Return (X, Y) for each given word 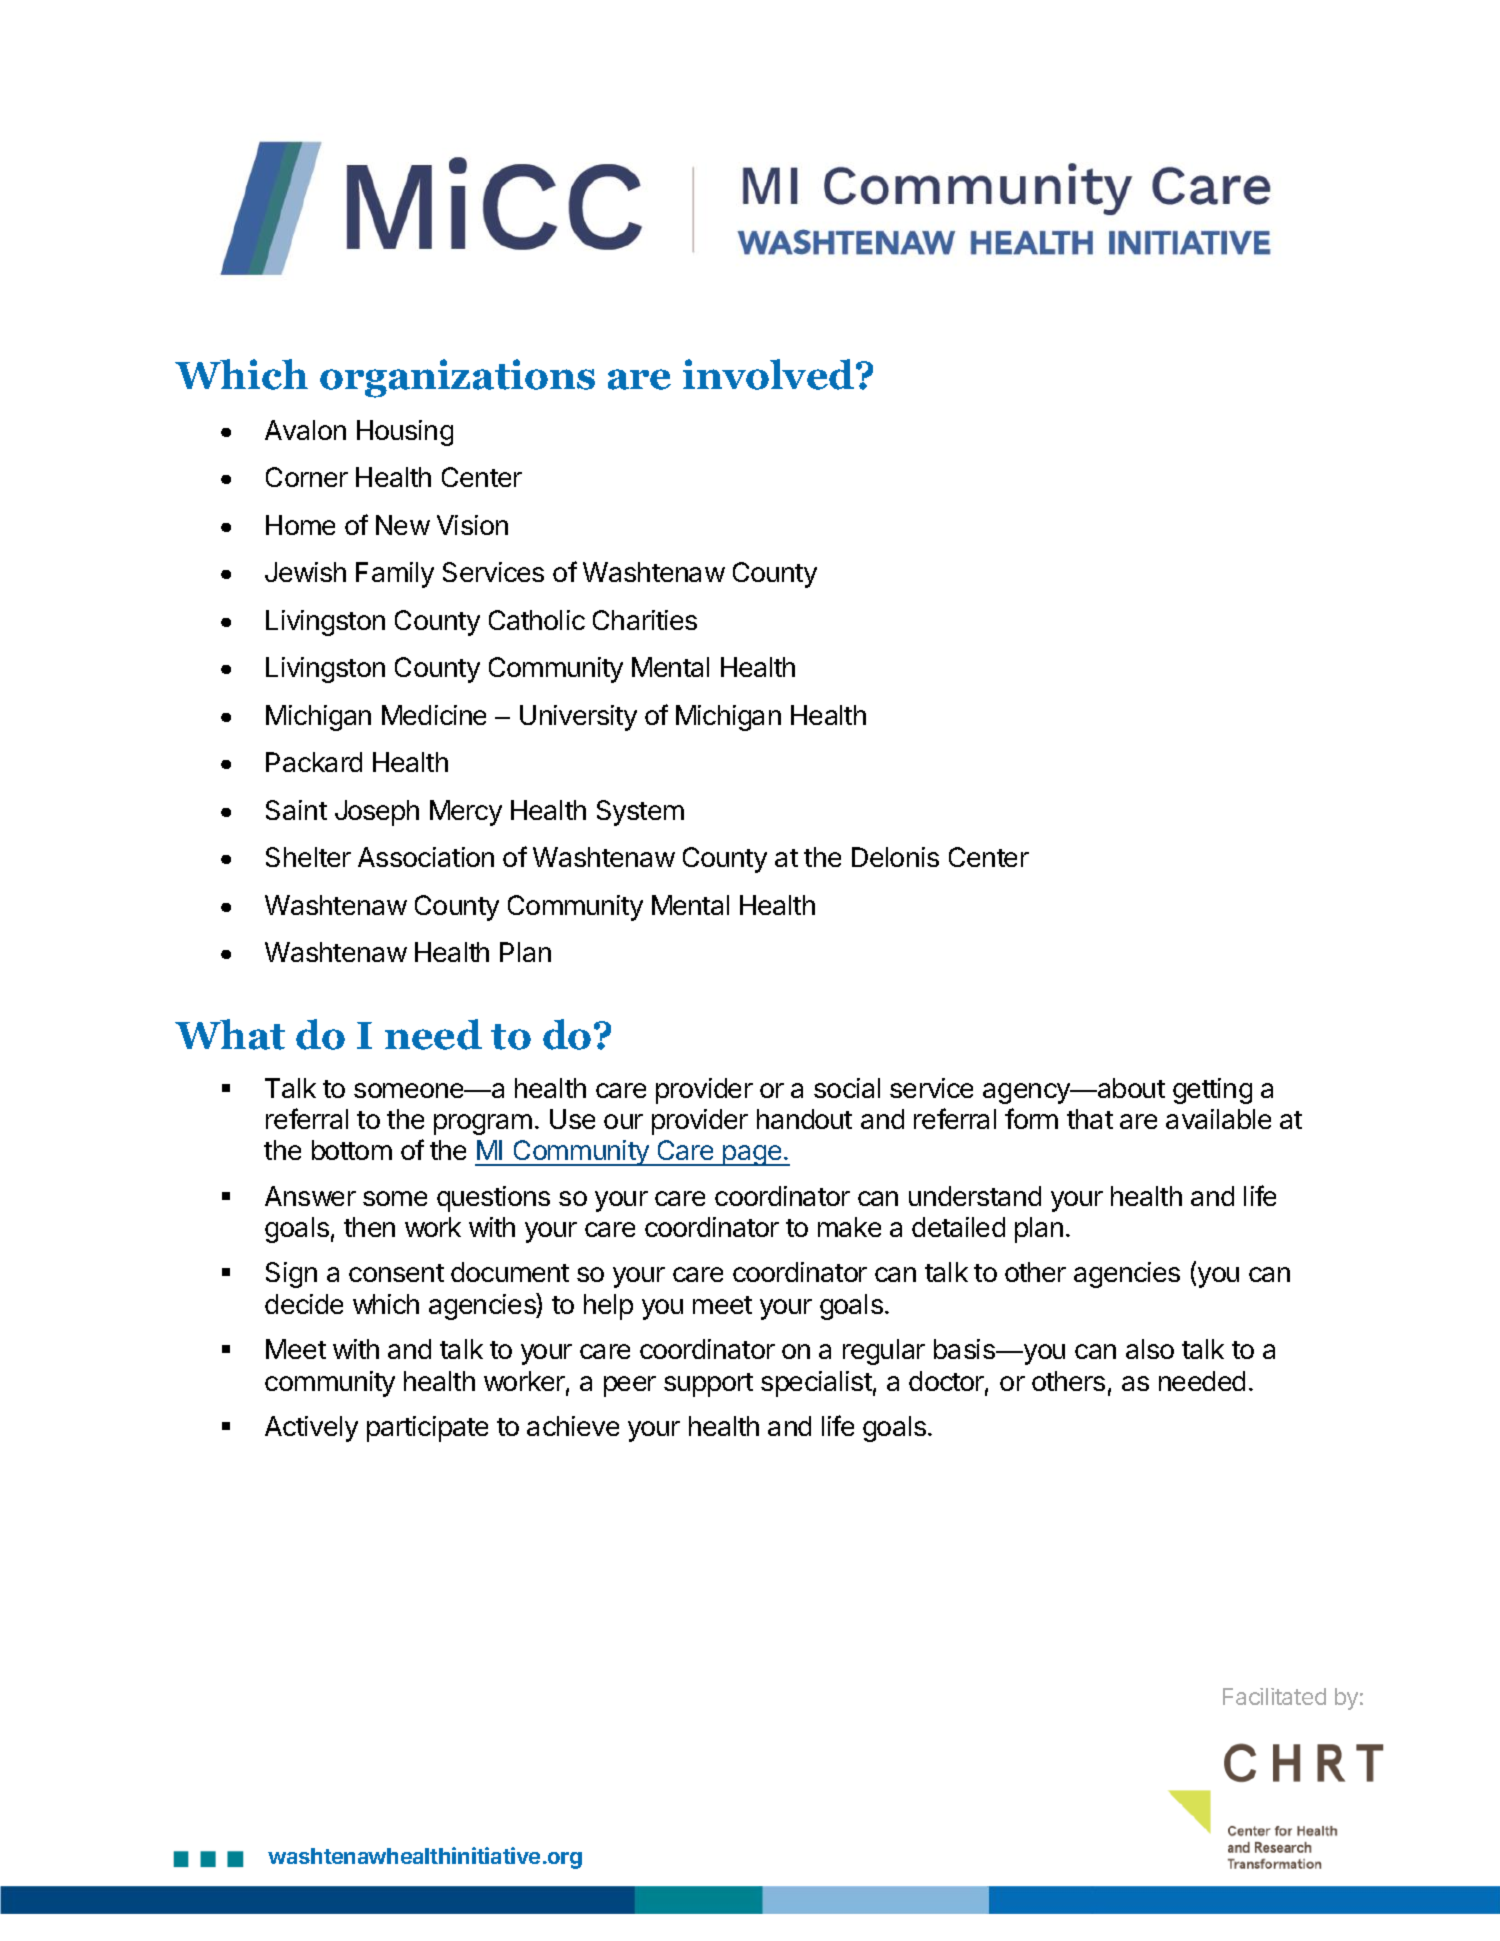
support (708, 1385)
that (1090, 1119)
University (578, 718)
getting (1212, 1091)
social (847, 1088)
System (640, 813)
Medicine (434, 715)
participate (427, 1429)
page (752, 1155)
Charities (645, 620)
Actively (311, 1429)
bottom (352, 1150)
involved (770, 374)
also (1150, 1349)
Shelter (308, 857)
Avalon (305, 430)
